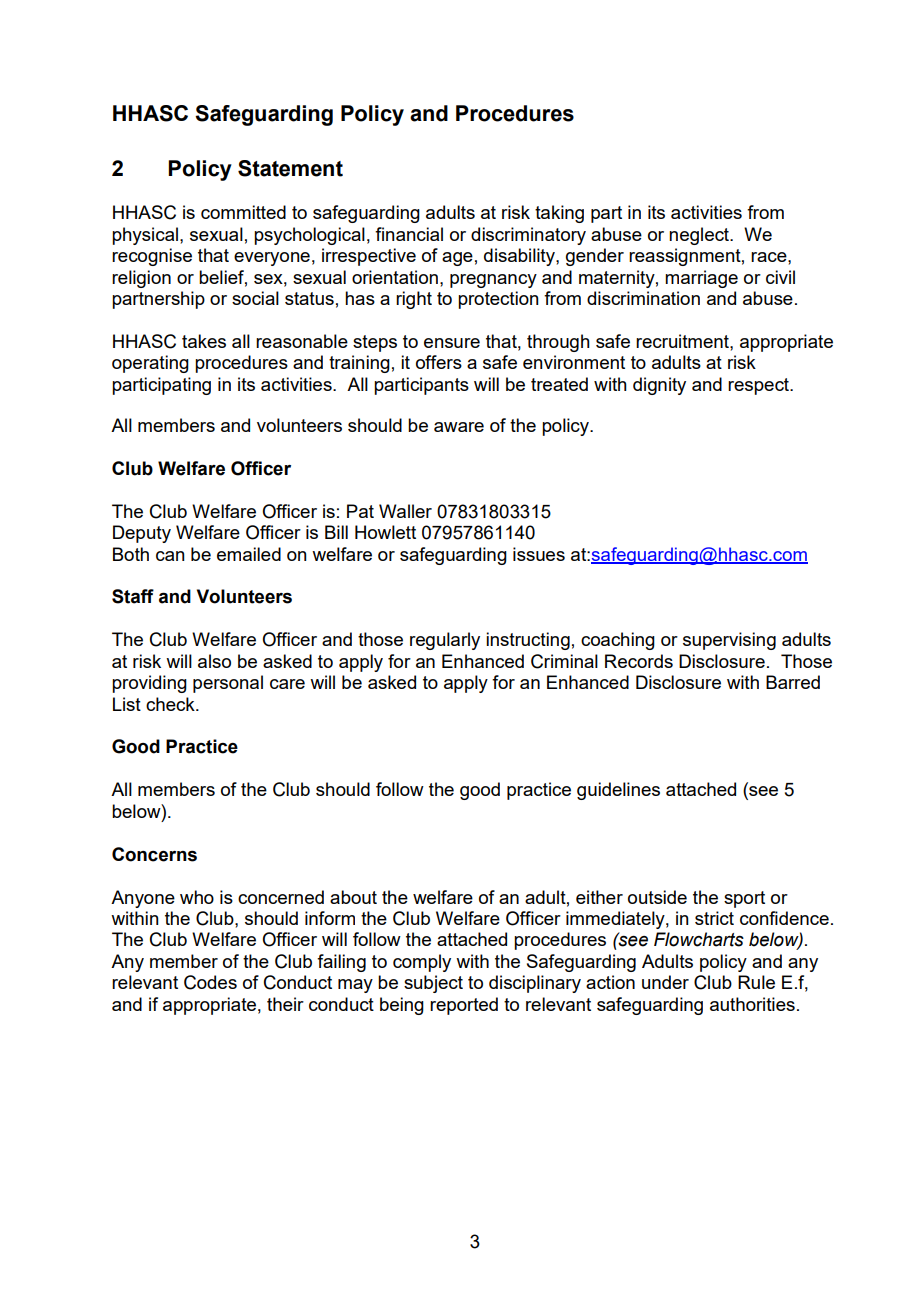 The height and width of the document is (1308, 924). I want to click on committed, so click(243, 212).
